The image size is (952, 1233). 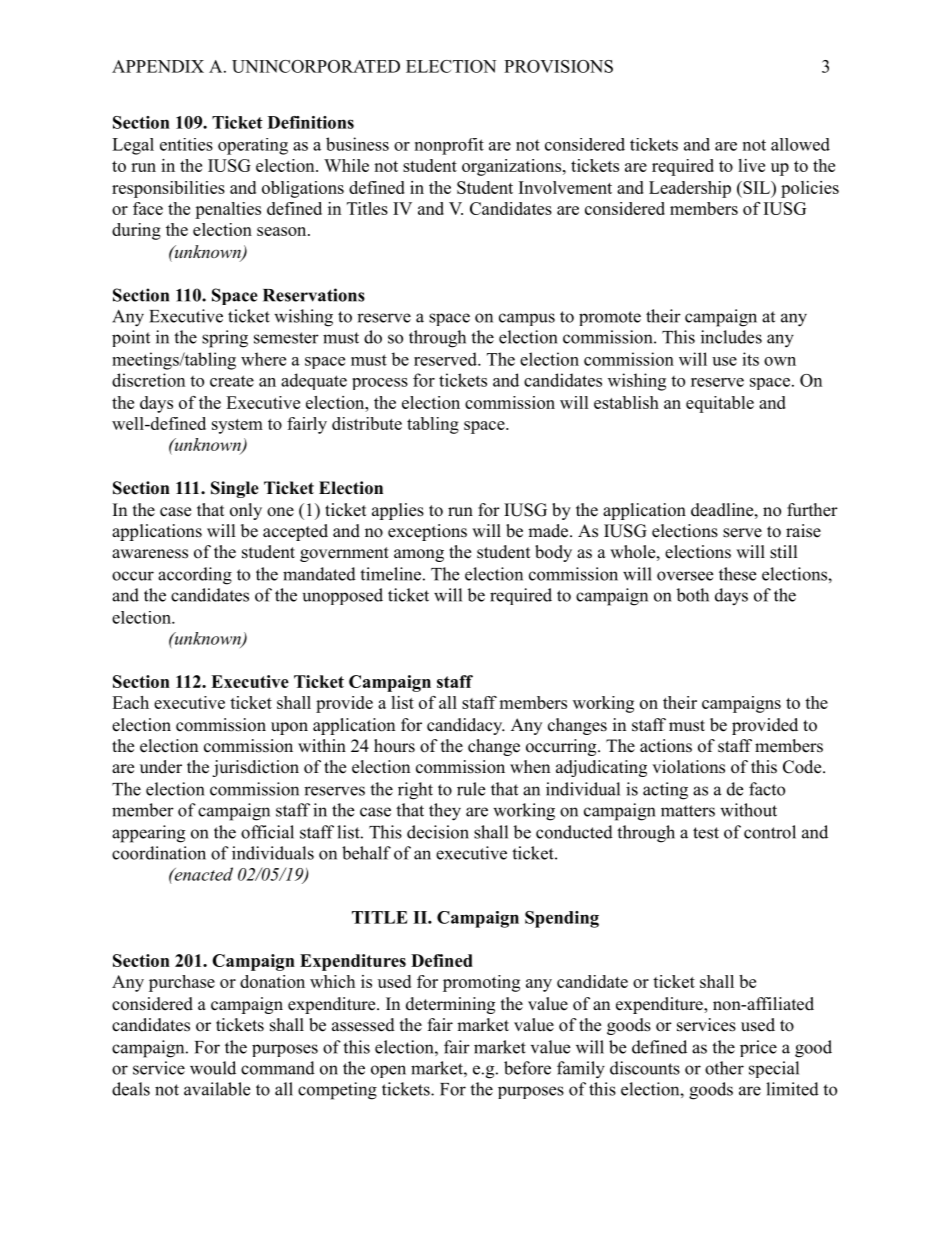 I want to click on includes, so click(x=731, y=337).
